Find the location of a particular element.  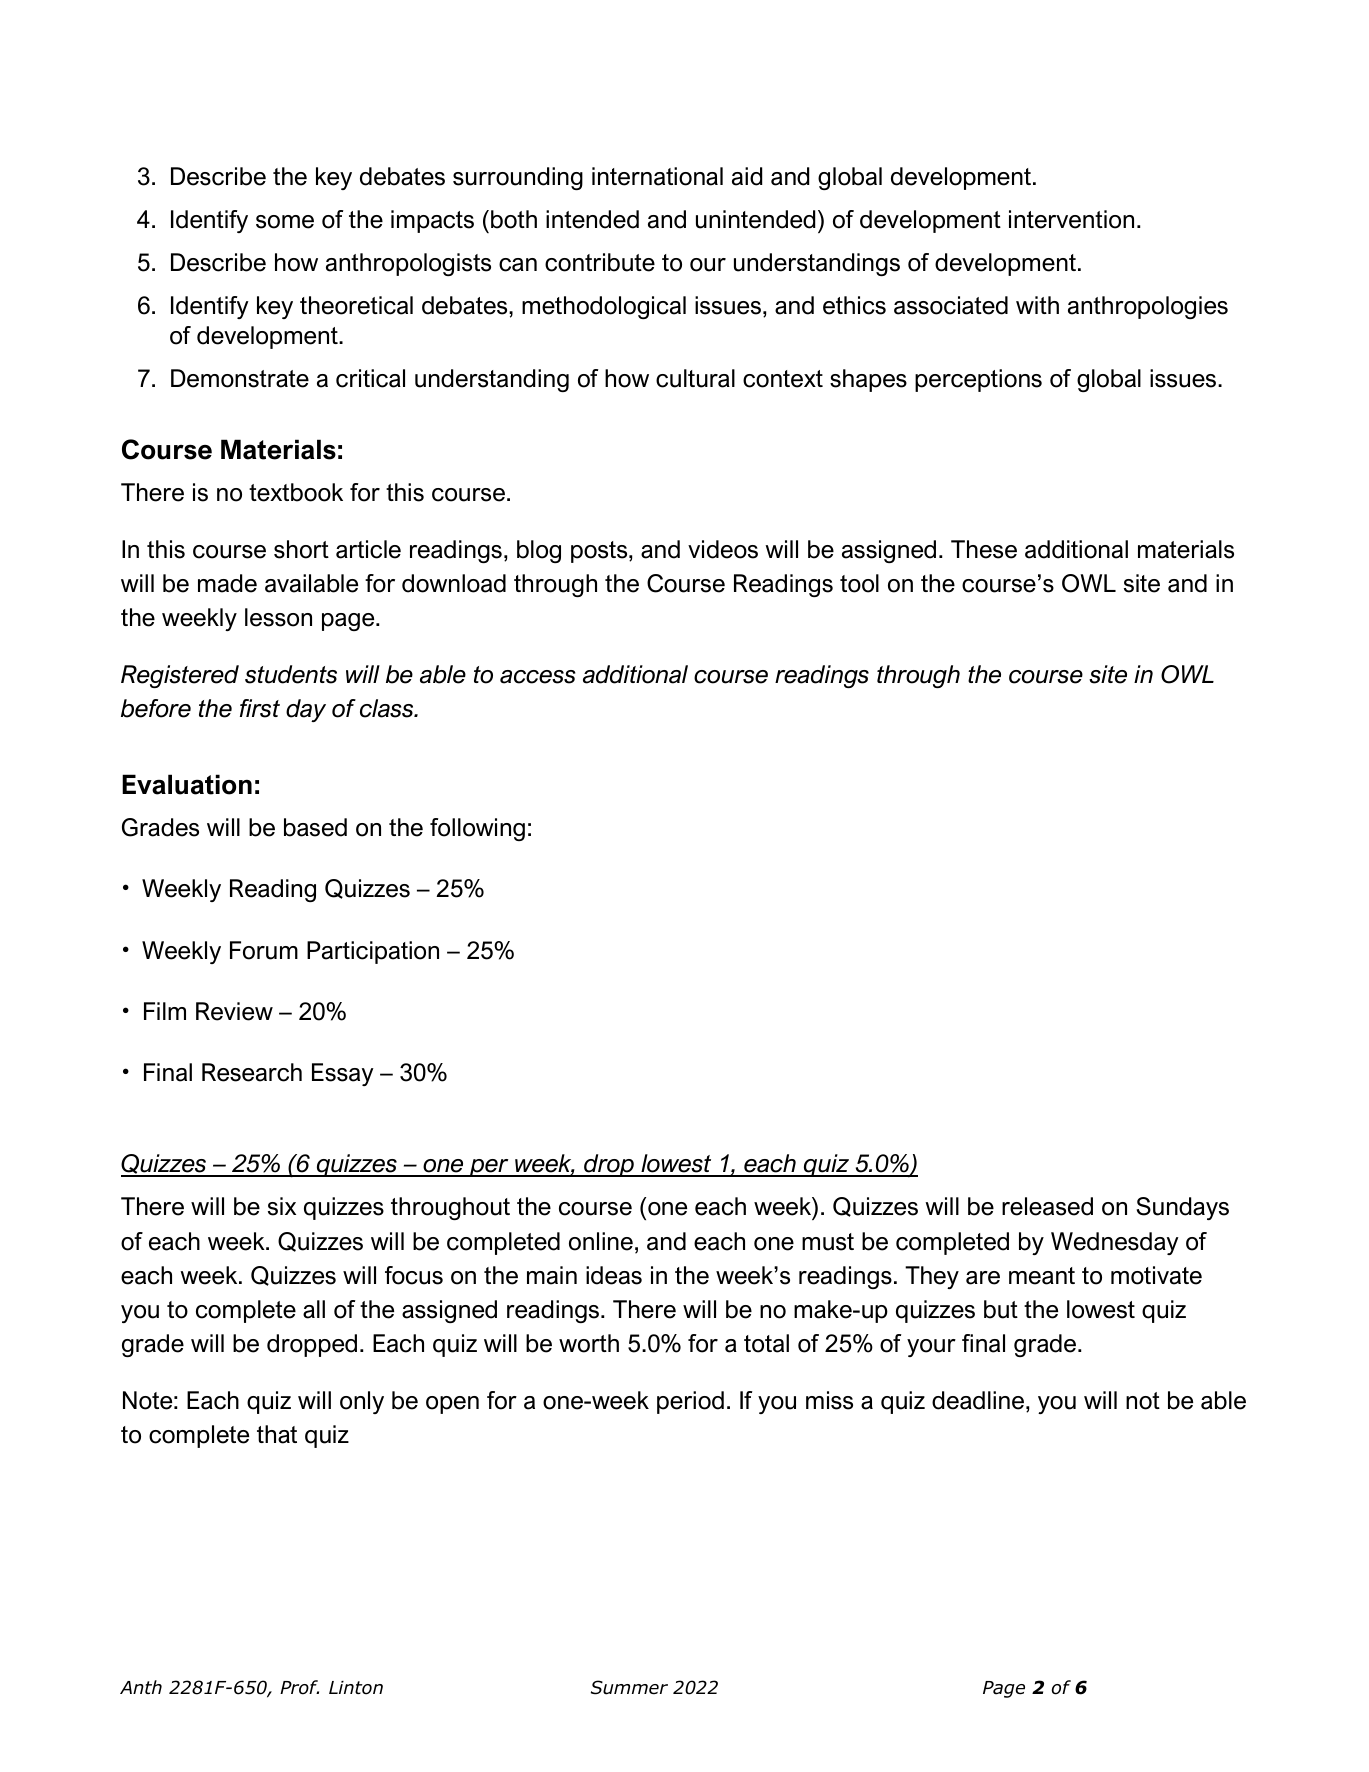

online is located at coordinates (601, 1241).
